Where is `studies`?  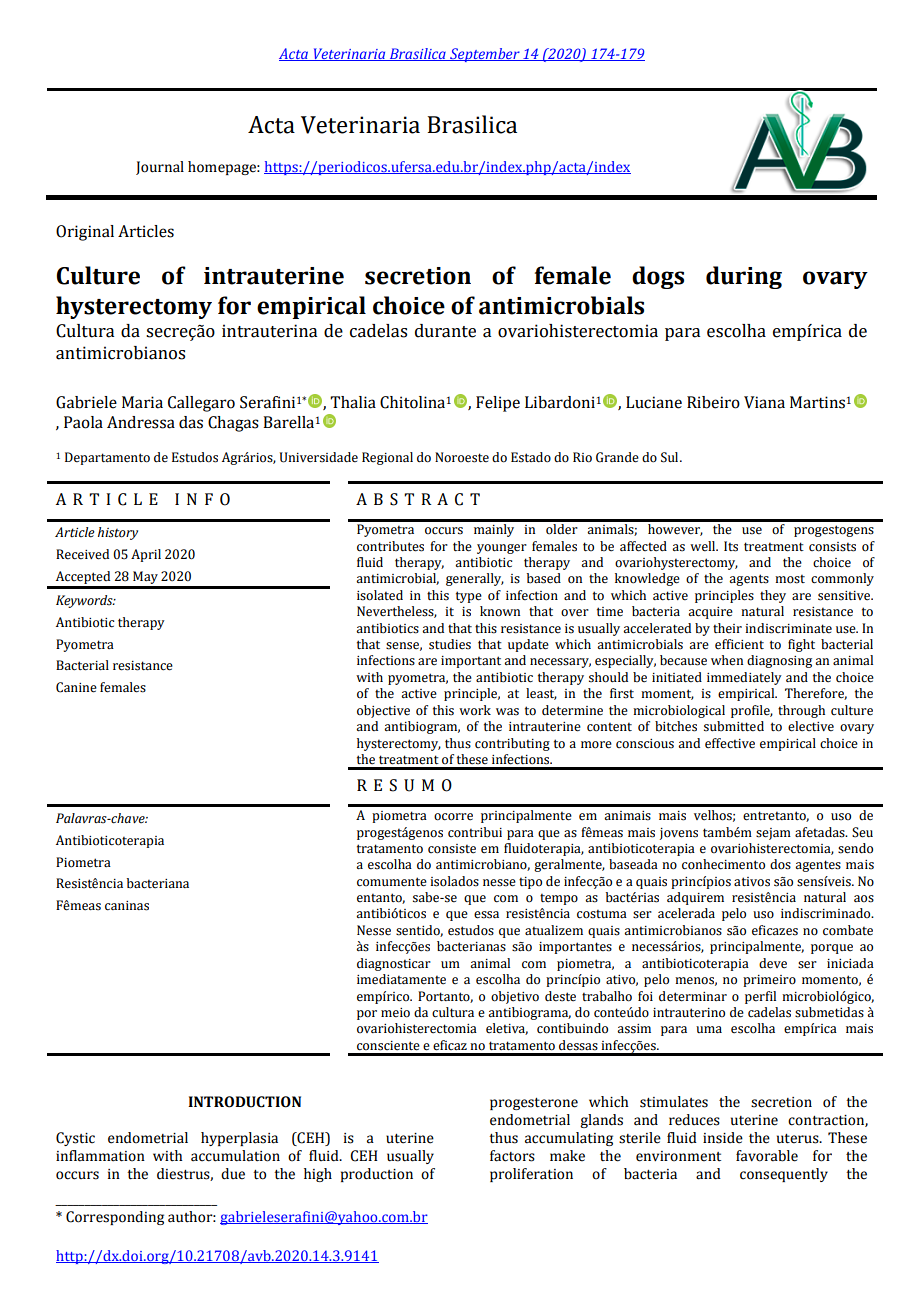 studies is located at coordinates (450, 644).
